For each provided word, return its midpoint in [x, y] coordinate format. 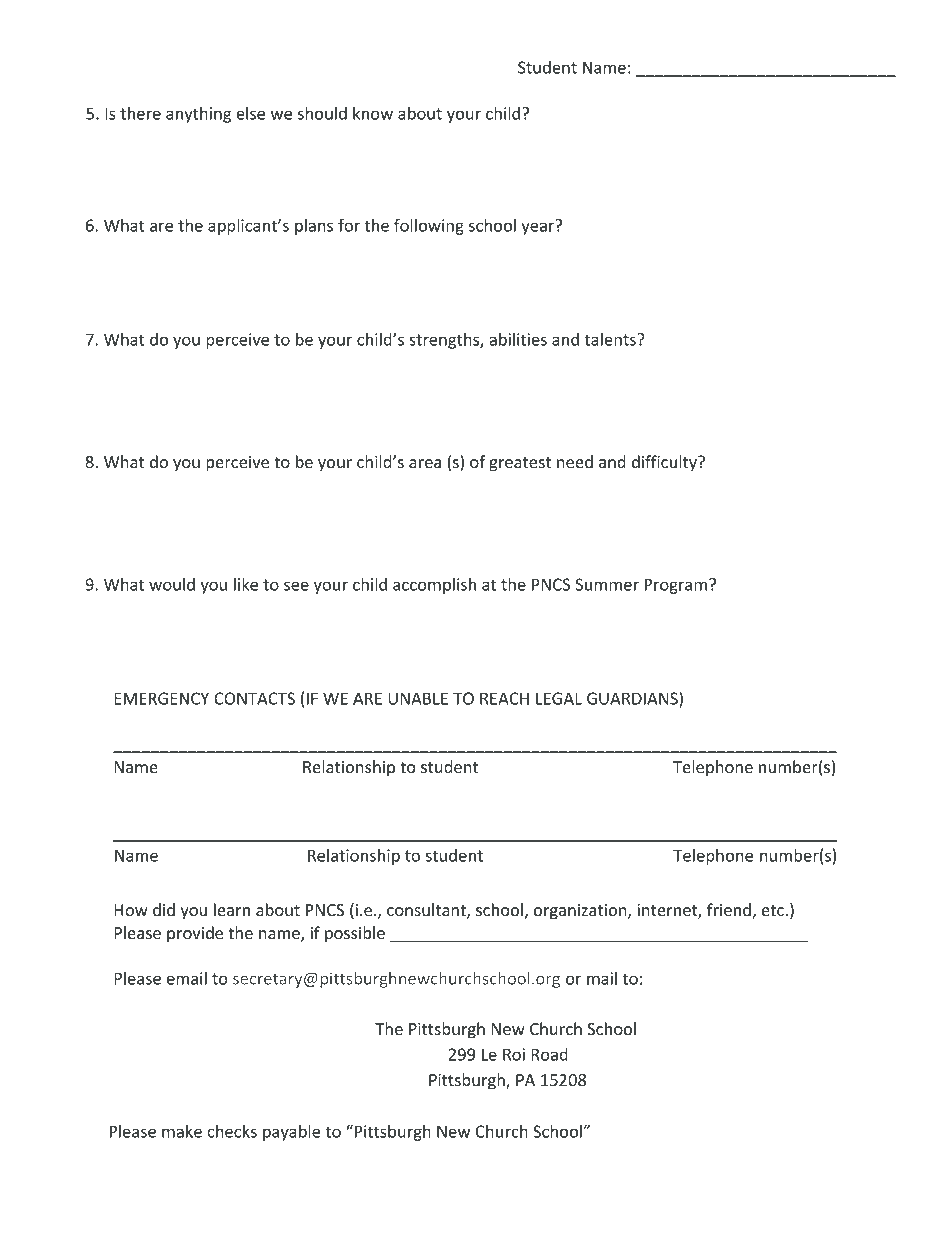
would [172, 584]
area [425, 463]
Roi [514, 1054]
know [373, 113]
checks [232, 1131]
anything [198, 115]
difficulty [665, 463]
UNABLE [418, 698]
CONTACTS [254, 698]
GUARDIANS [633, 698]
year [539, 227]
